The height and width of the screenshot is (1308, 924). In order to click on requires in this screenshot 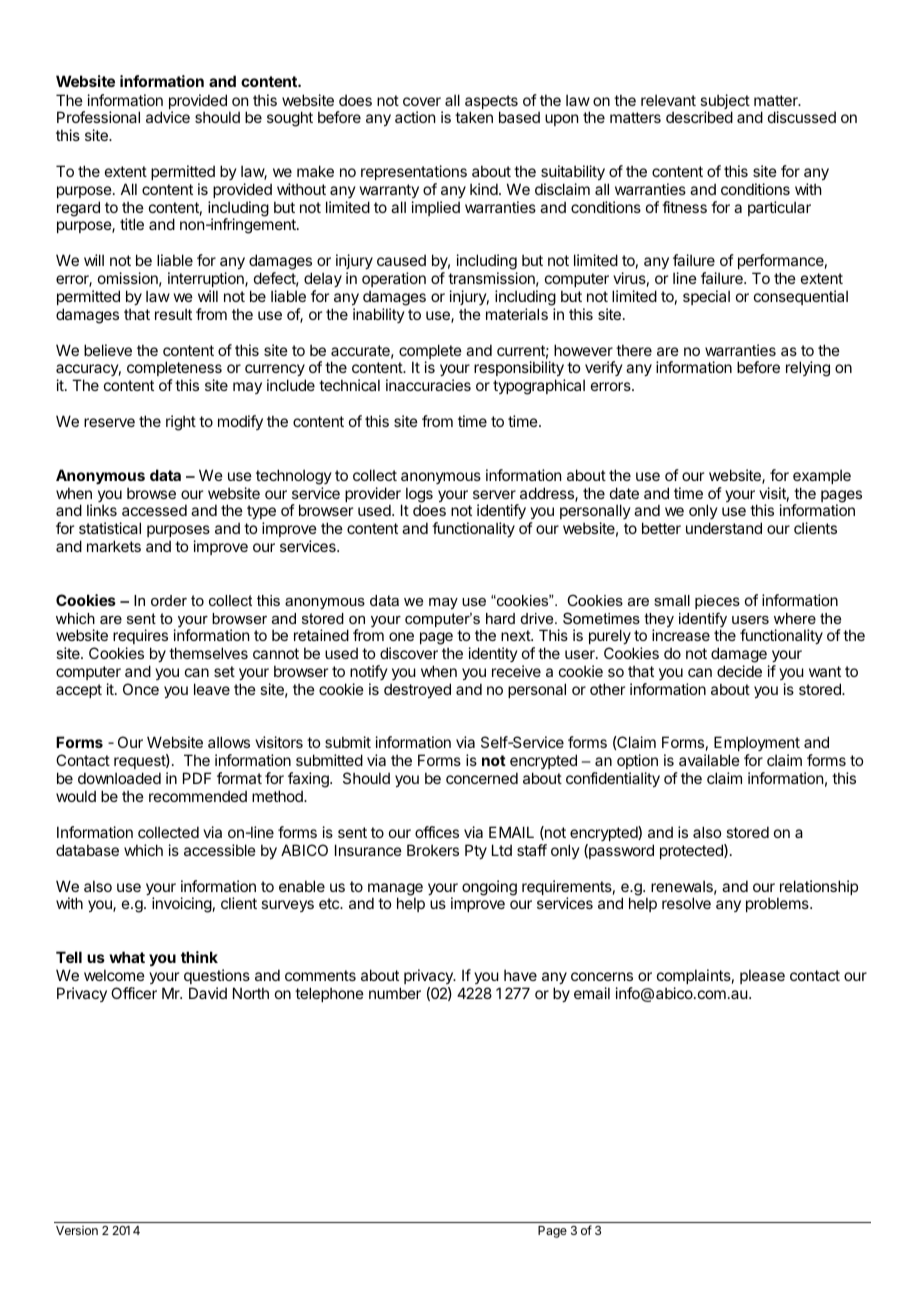, I will do `click(140, 638)`.
